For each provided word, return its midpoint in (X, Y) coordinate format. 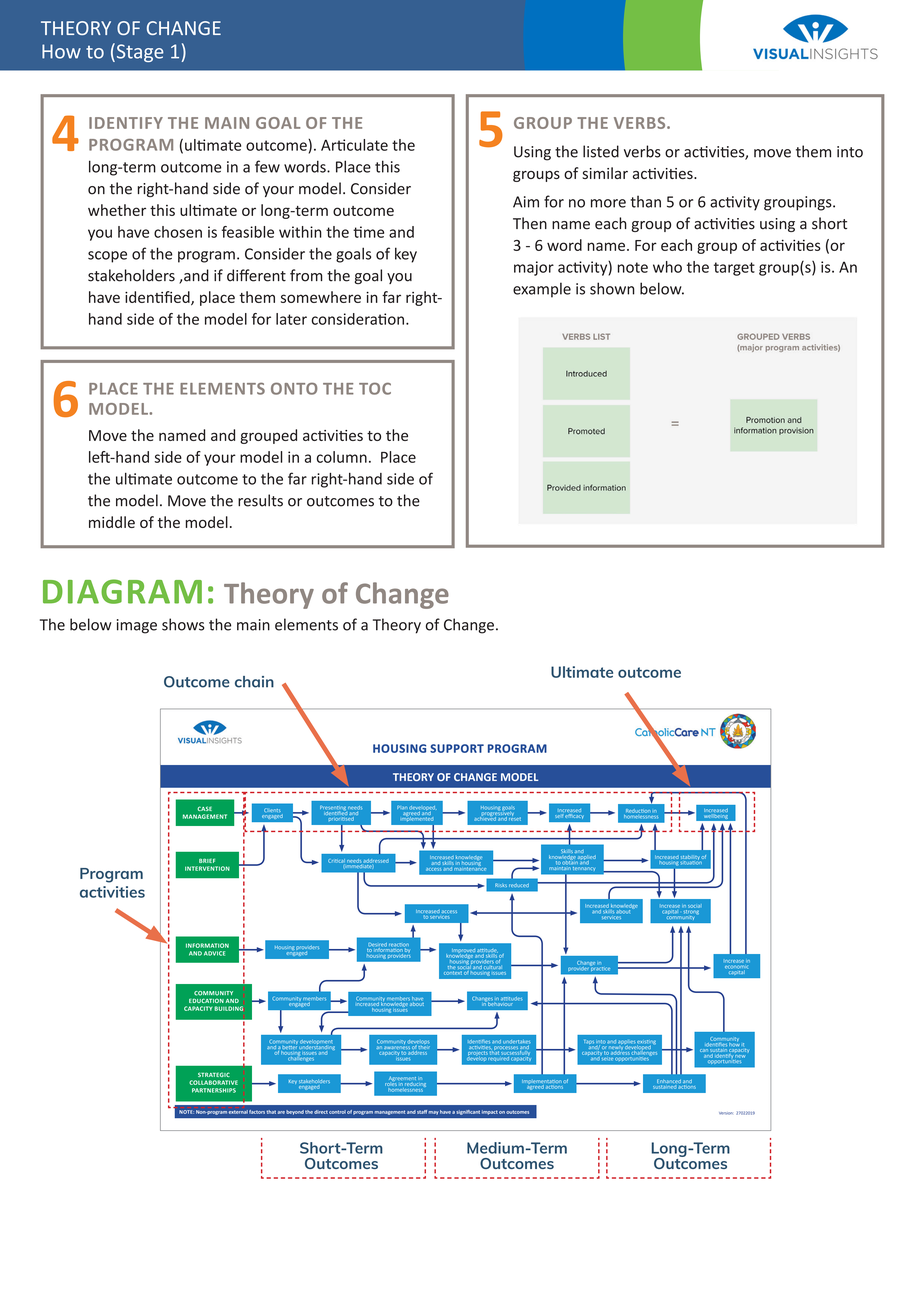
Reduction (638, 811)
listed (601, 151)
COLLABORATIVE (213, 1082)
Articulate (354, 145)
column (342, 457)
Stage (139, 52)
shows (183, 624)
